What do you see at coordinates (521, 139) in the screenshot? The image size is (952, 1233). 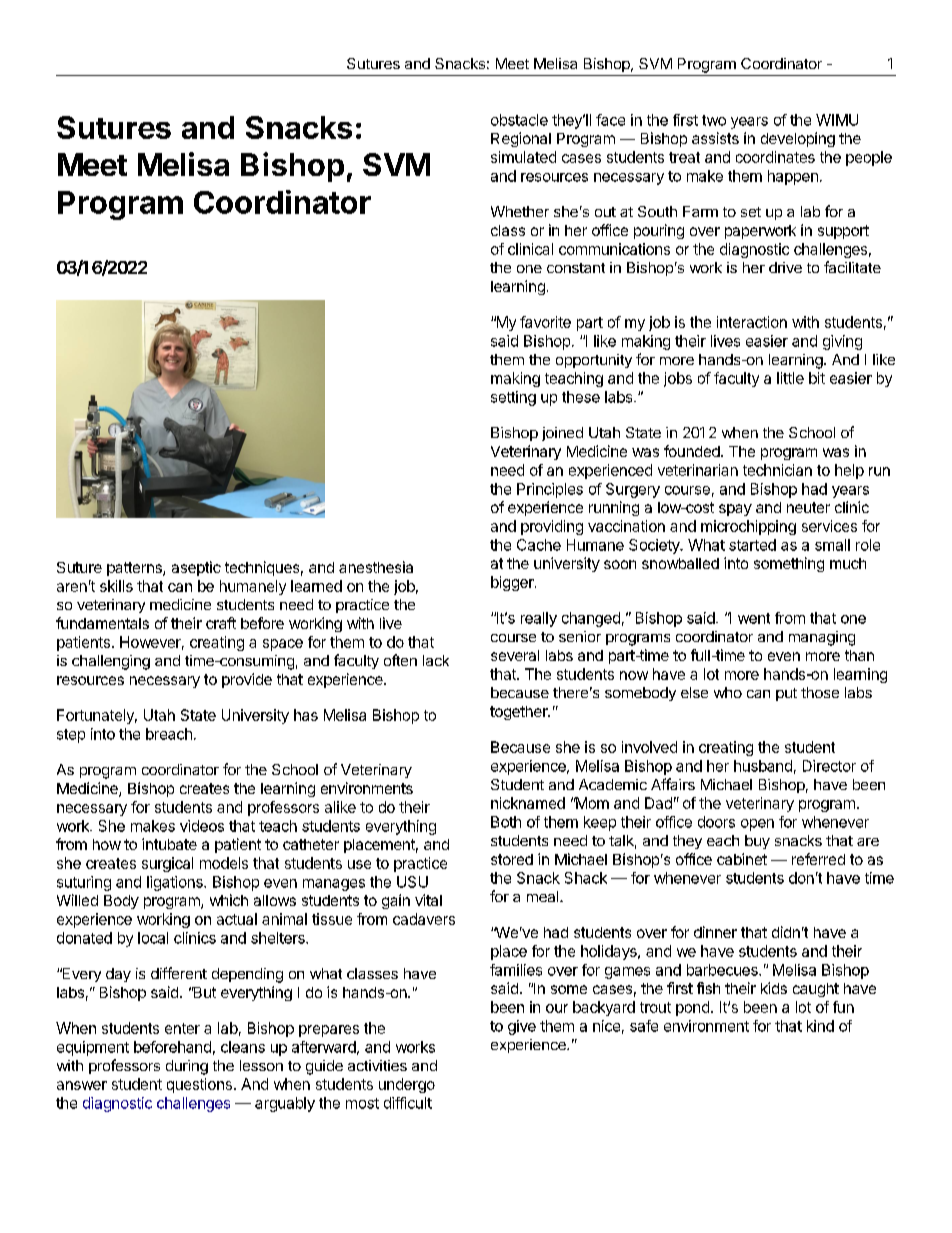 I see `Regional` at bounding box center [521, 139].
